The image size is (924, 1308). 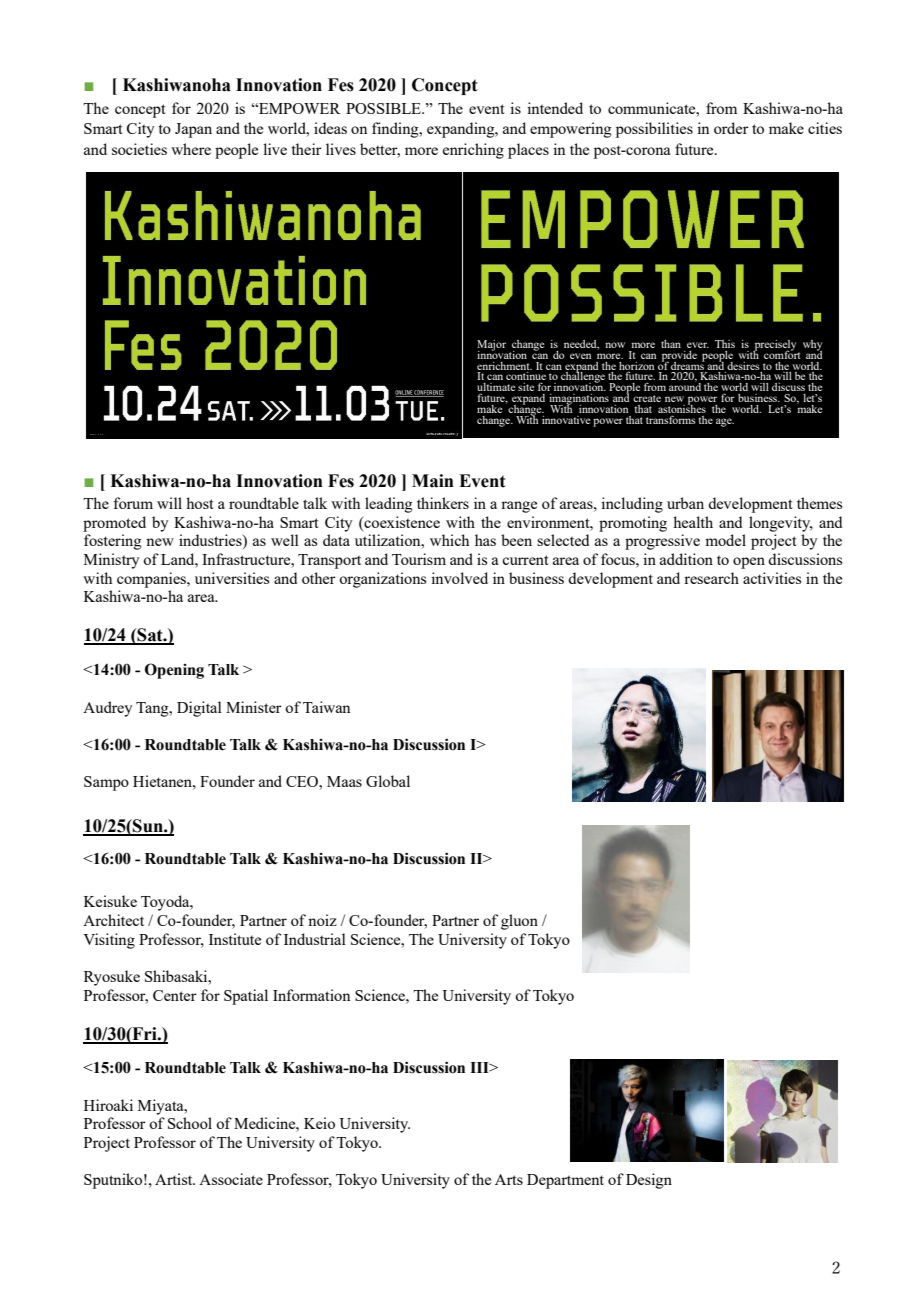 I want to click on order, so click(x=731, y=128).
